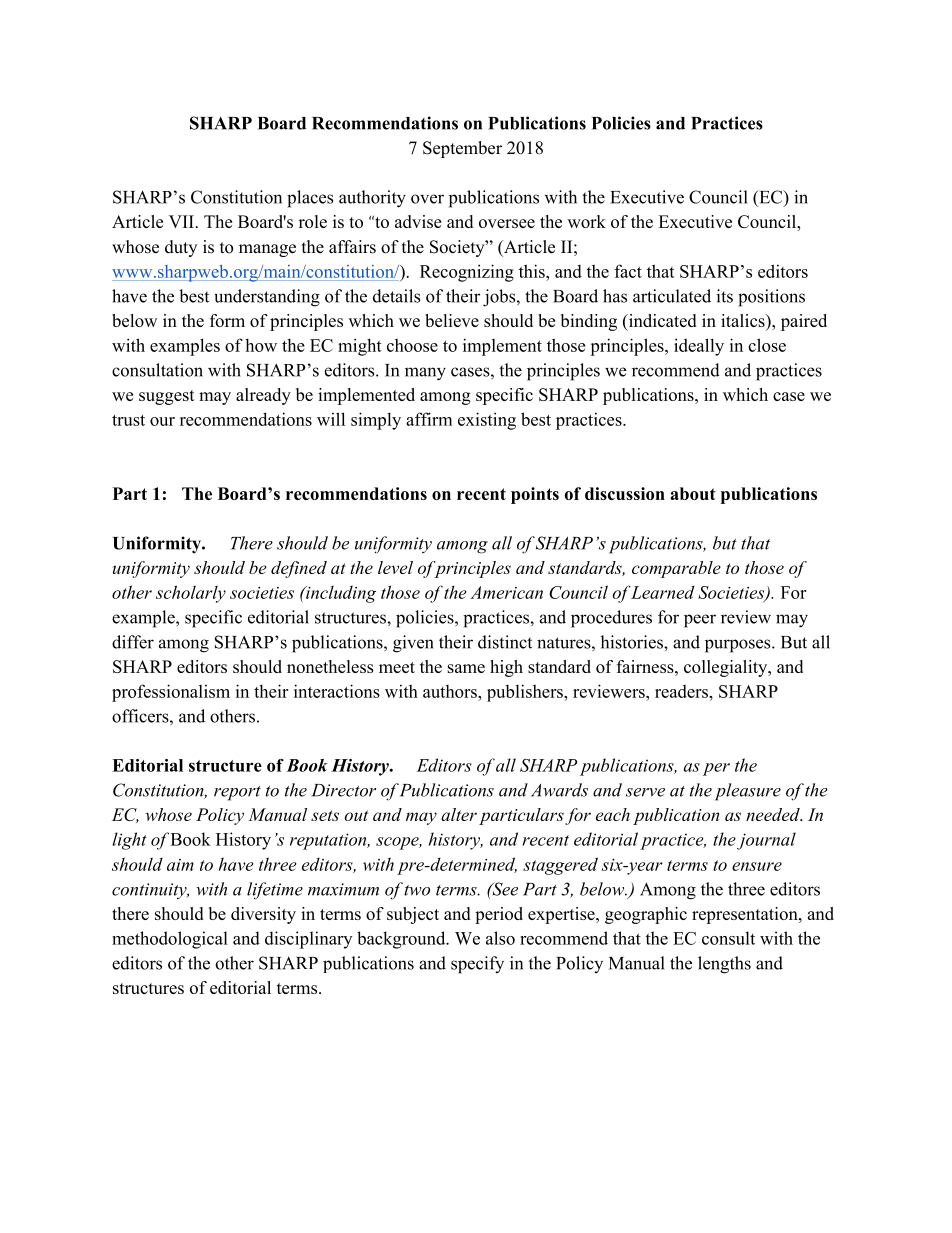  What do you see at coordinates (586, 221) in the image?
I see `work` at bounding box center [586, 221].
